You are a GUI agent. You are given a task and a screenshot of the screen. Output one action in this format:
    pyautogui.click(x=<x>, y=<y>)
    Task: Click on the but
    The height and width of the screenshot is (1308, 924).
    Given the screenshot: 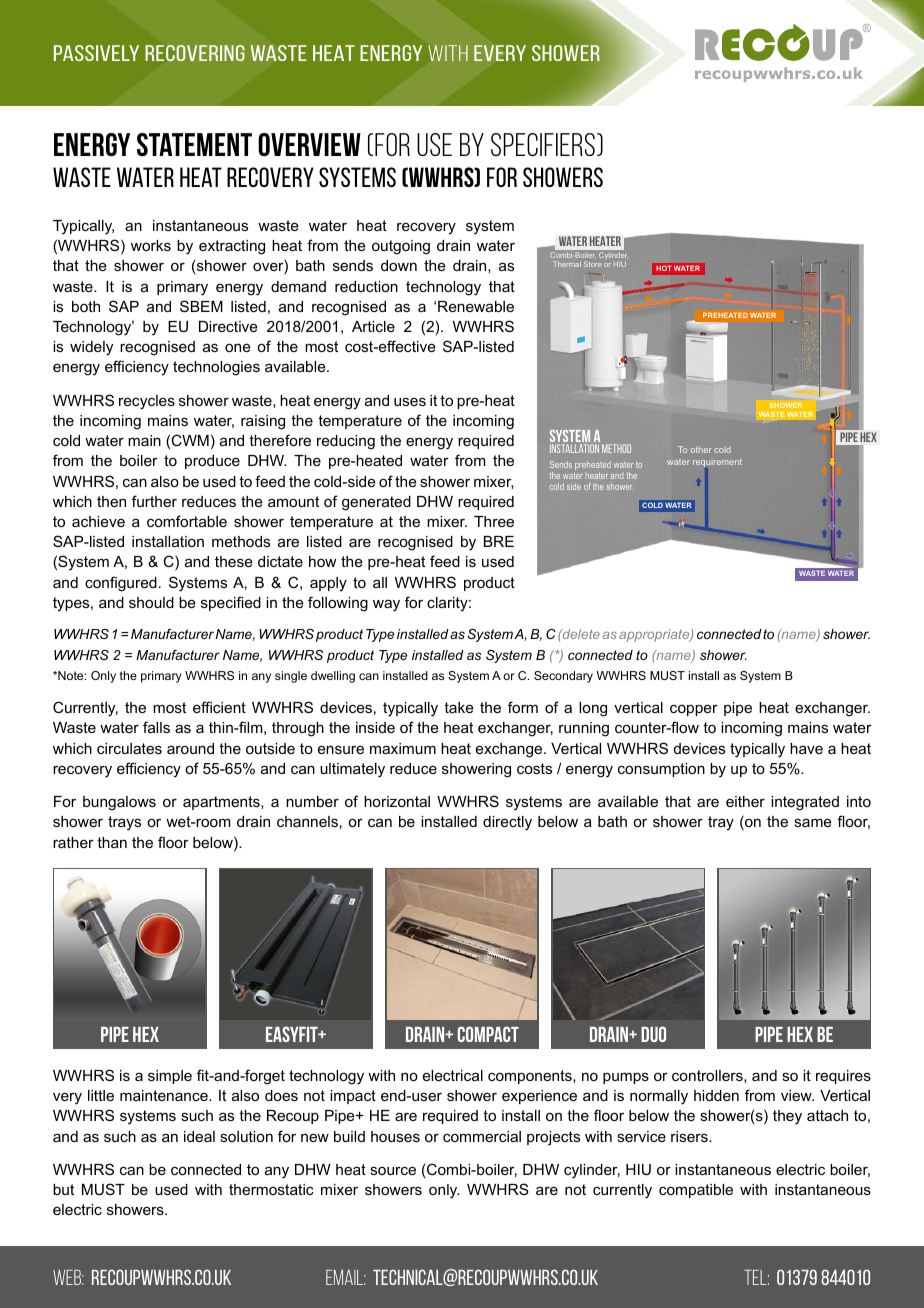 What is the action you would take?
    pyautogui.click(x=63, y=1189)
